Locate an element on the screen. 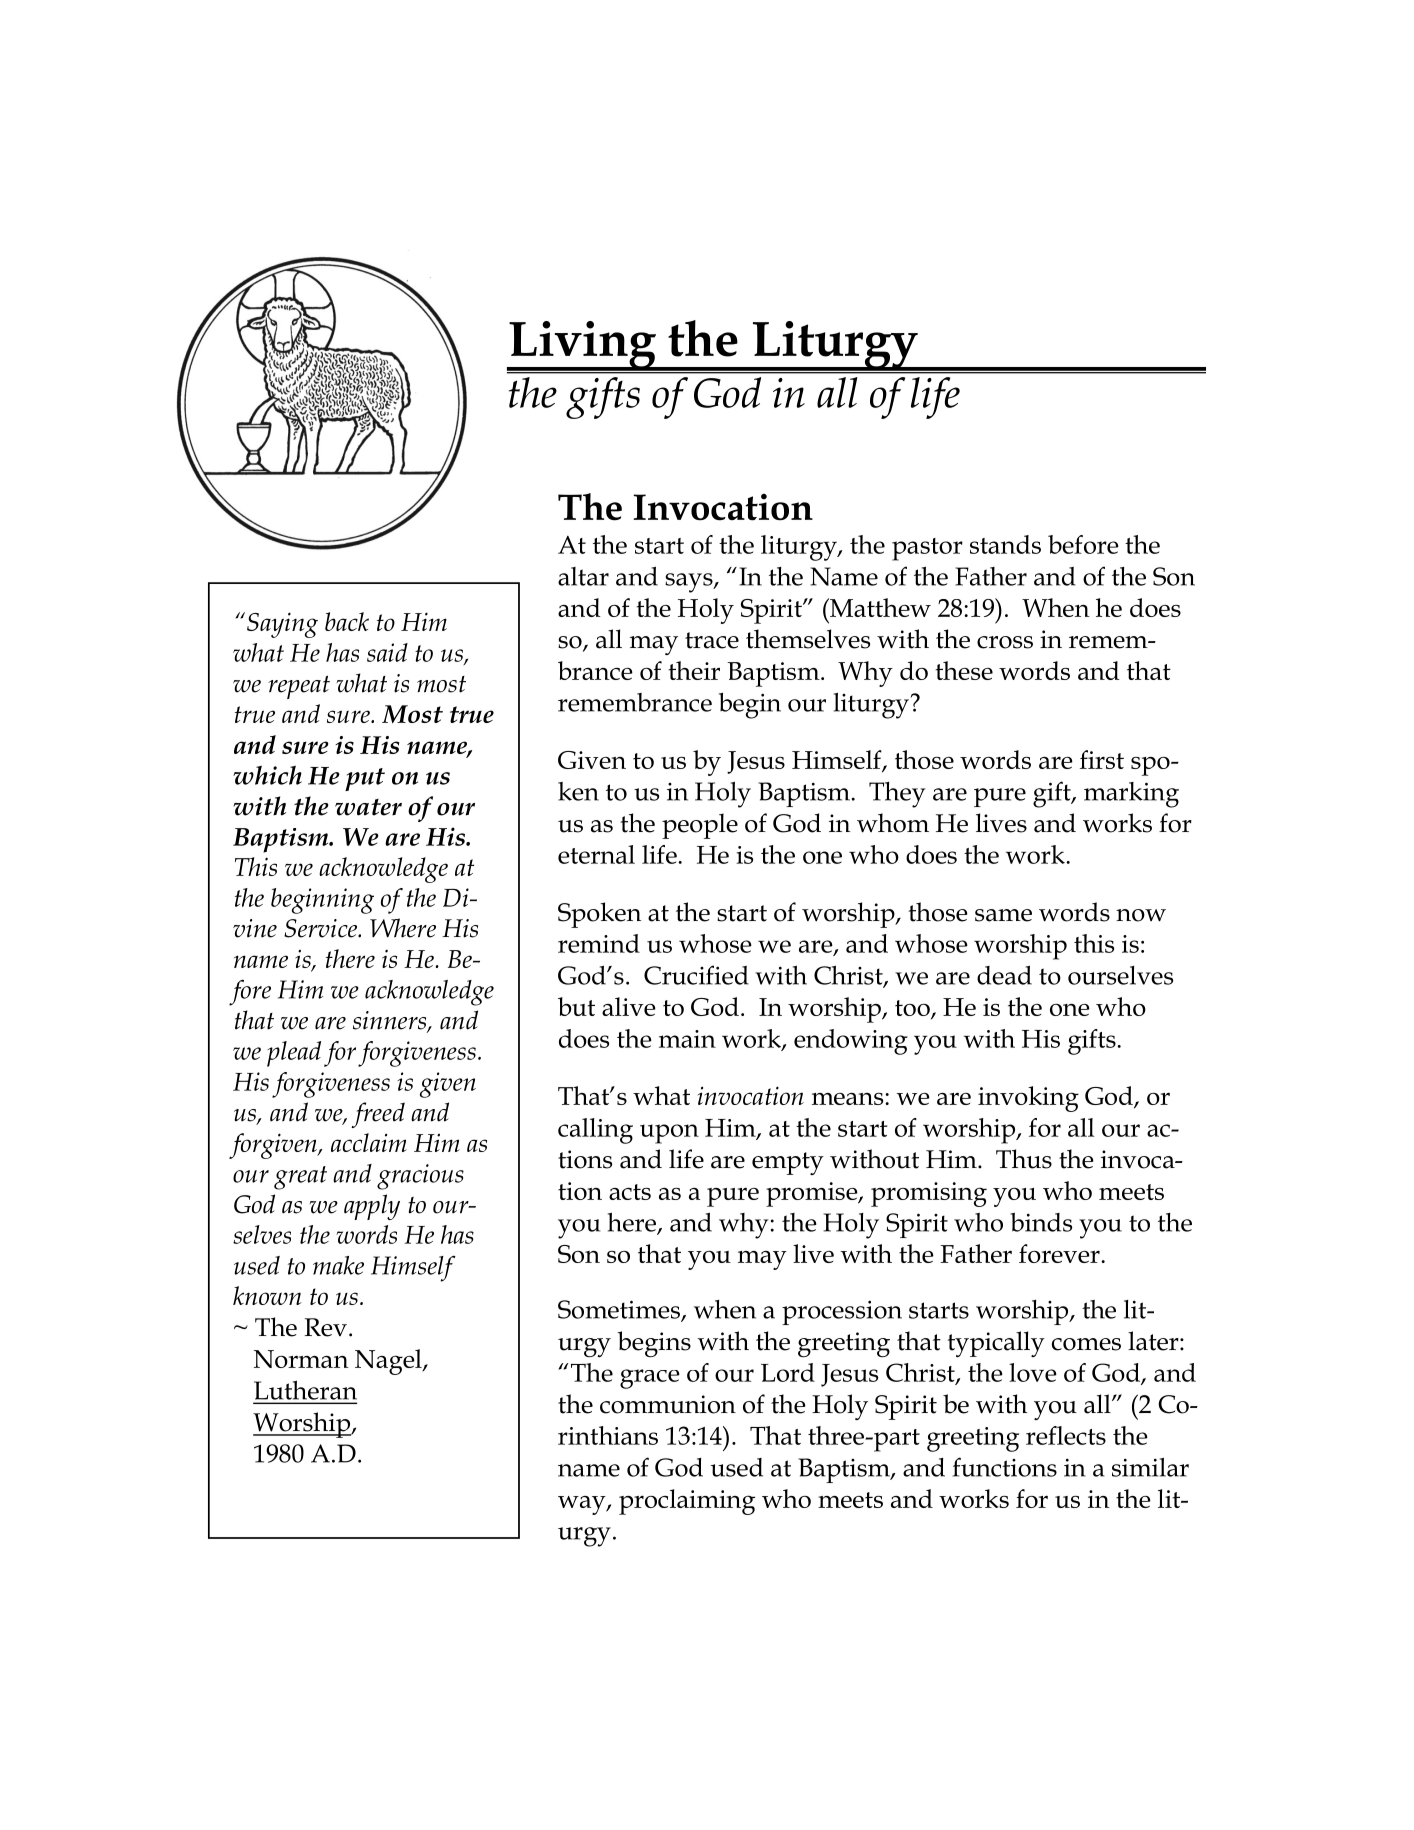 The image size is (1414, 1830). proclaiming is located at coordinates (687, 1502).
